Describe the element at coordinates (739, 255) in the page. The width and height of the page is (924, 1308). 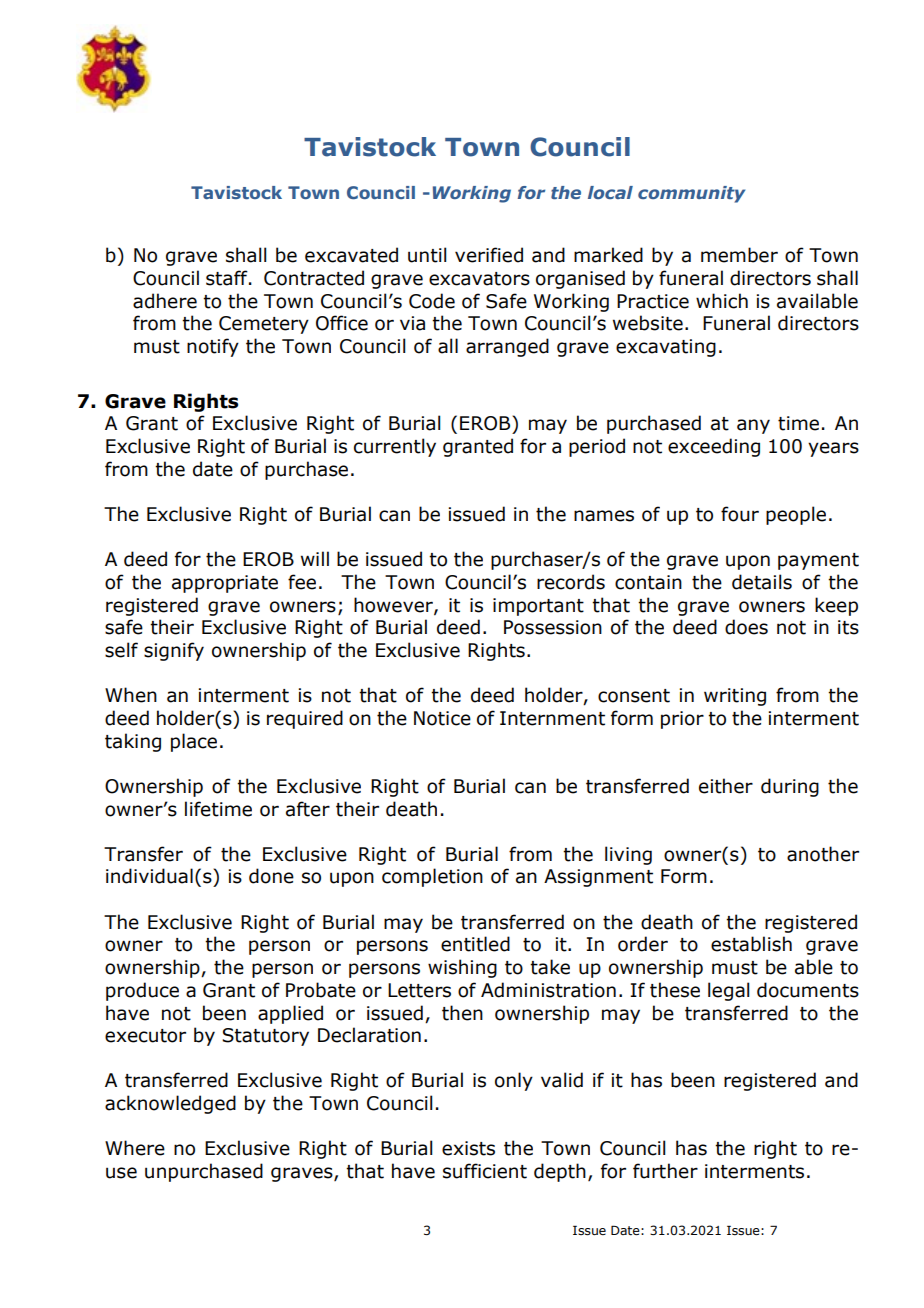
I see `member` at that location.
